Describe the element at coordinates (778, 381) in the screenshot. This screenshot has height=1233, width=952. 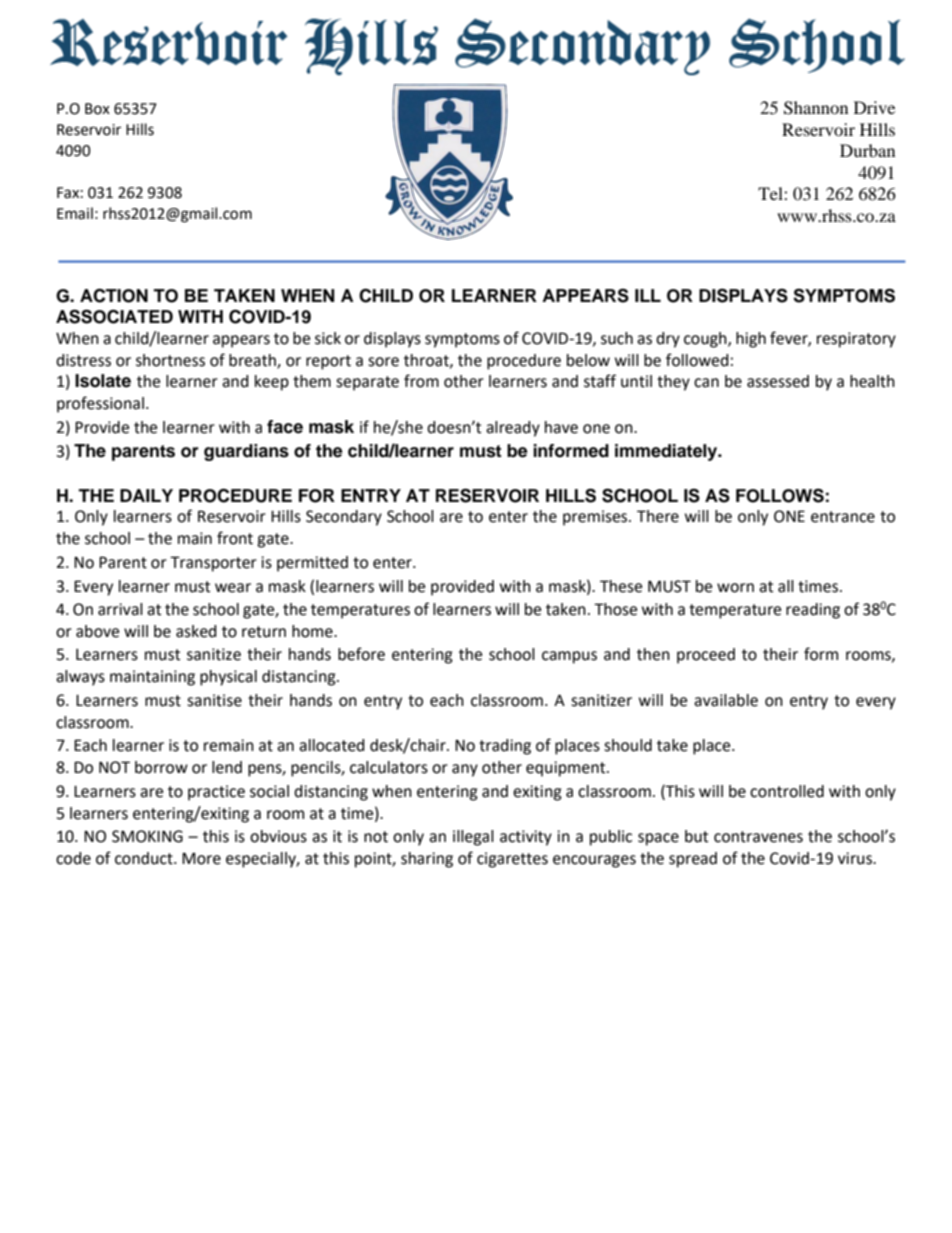
I see `assessed` at that location.
